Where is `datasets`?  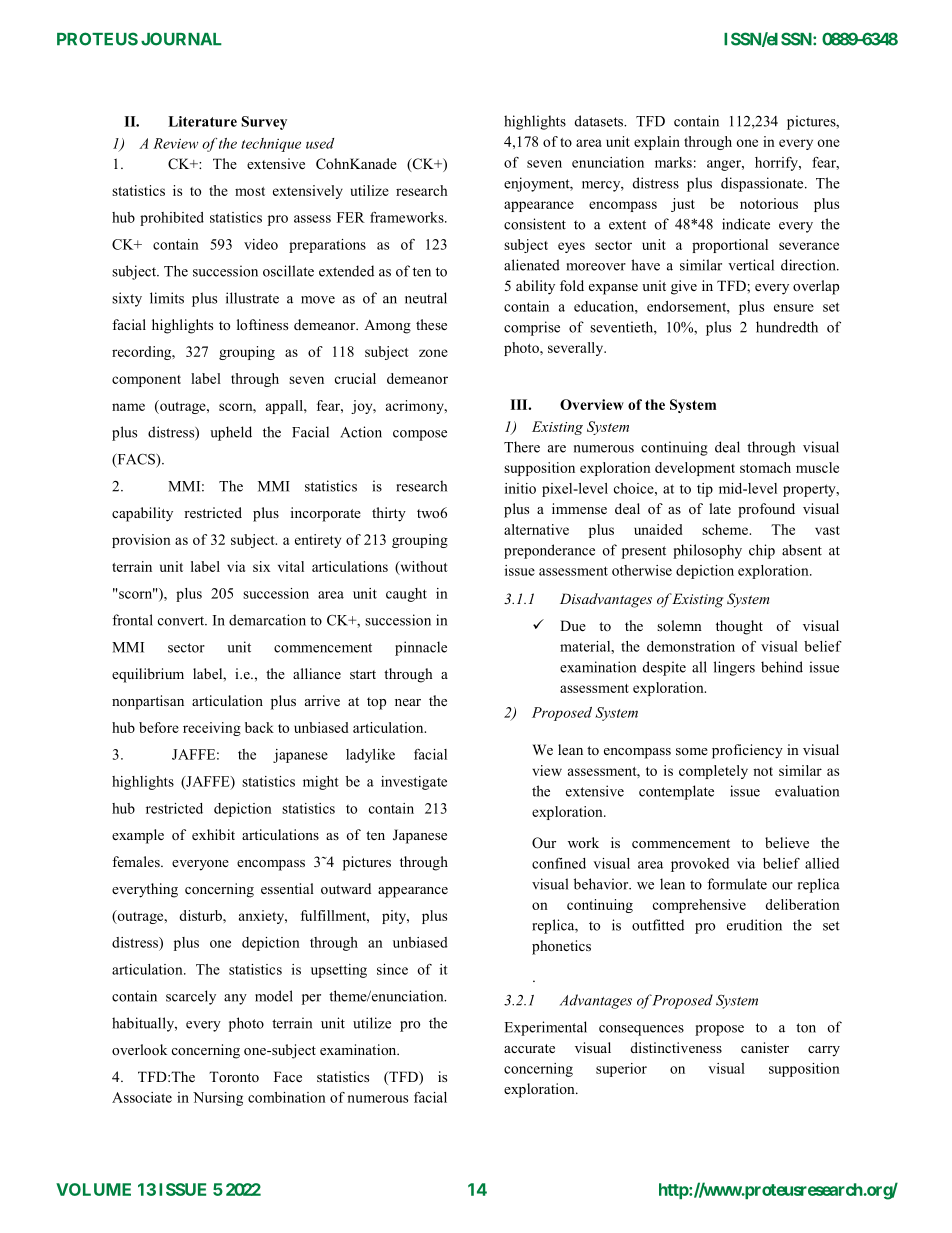 datasets is located at coordinates (600, 121).
